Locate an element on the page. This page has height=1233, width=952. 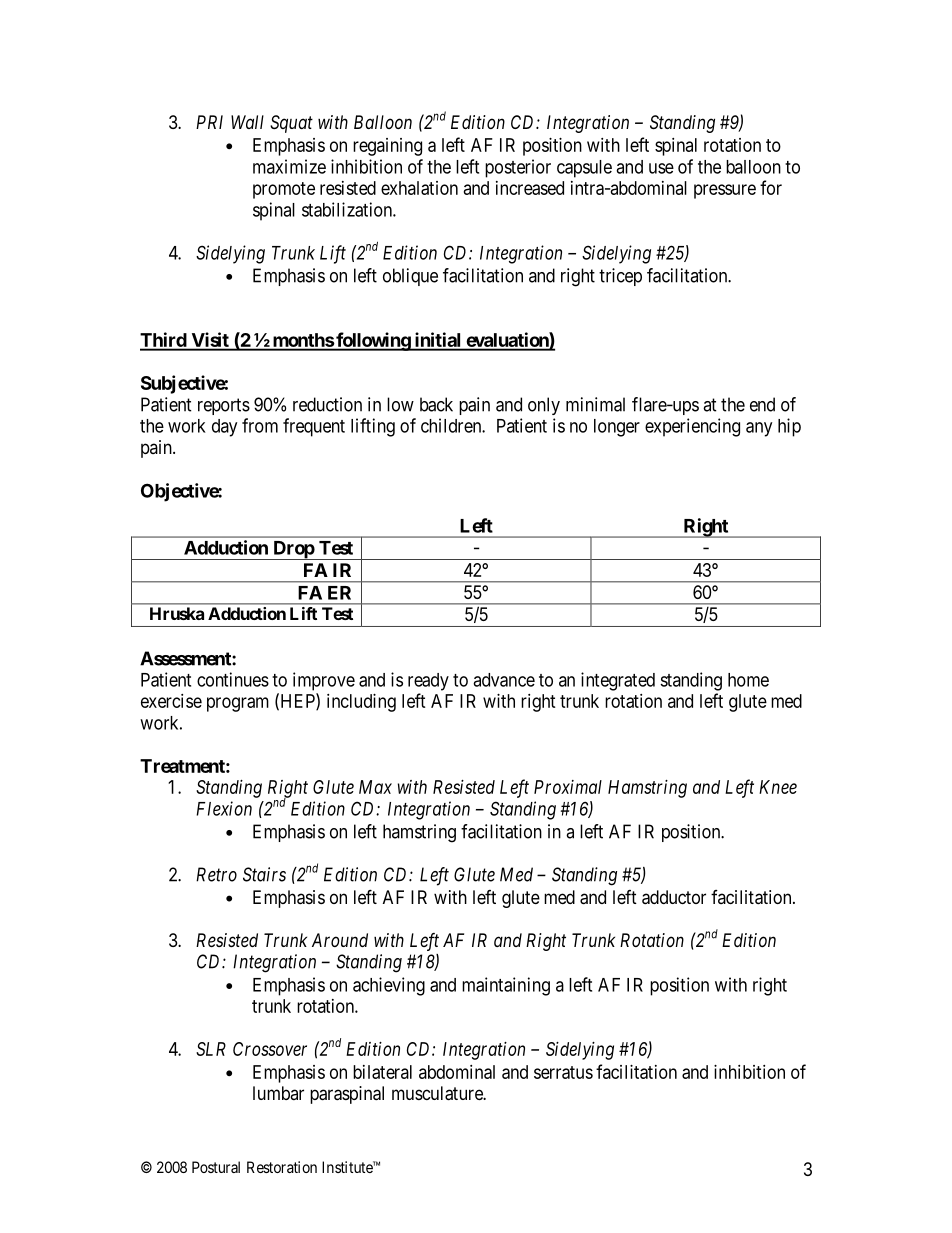
advance is located at coordinates (504, 680).
